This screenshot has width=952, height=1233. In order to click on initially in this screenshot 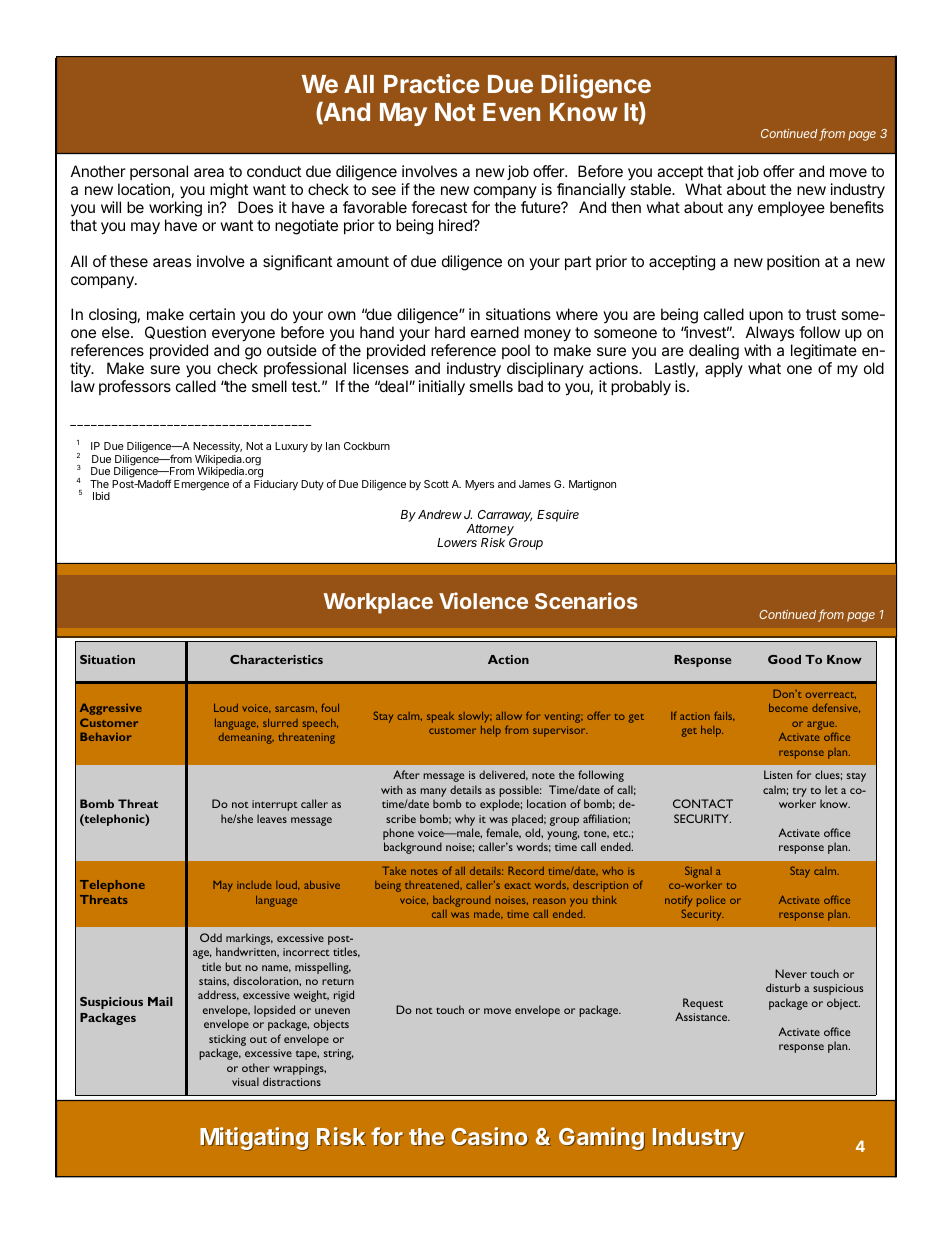, I will do `click(442, 388)`.
